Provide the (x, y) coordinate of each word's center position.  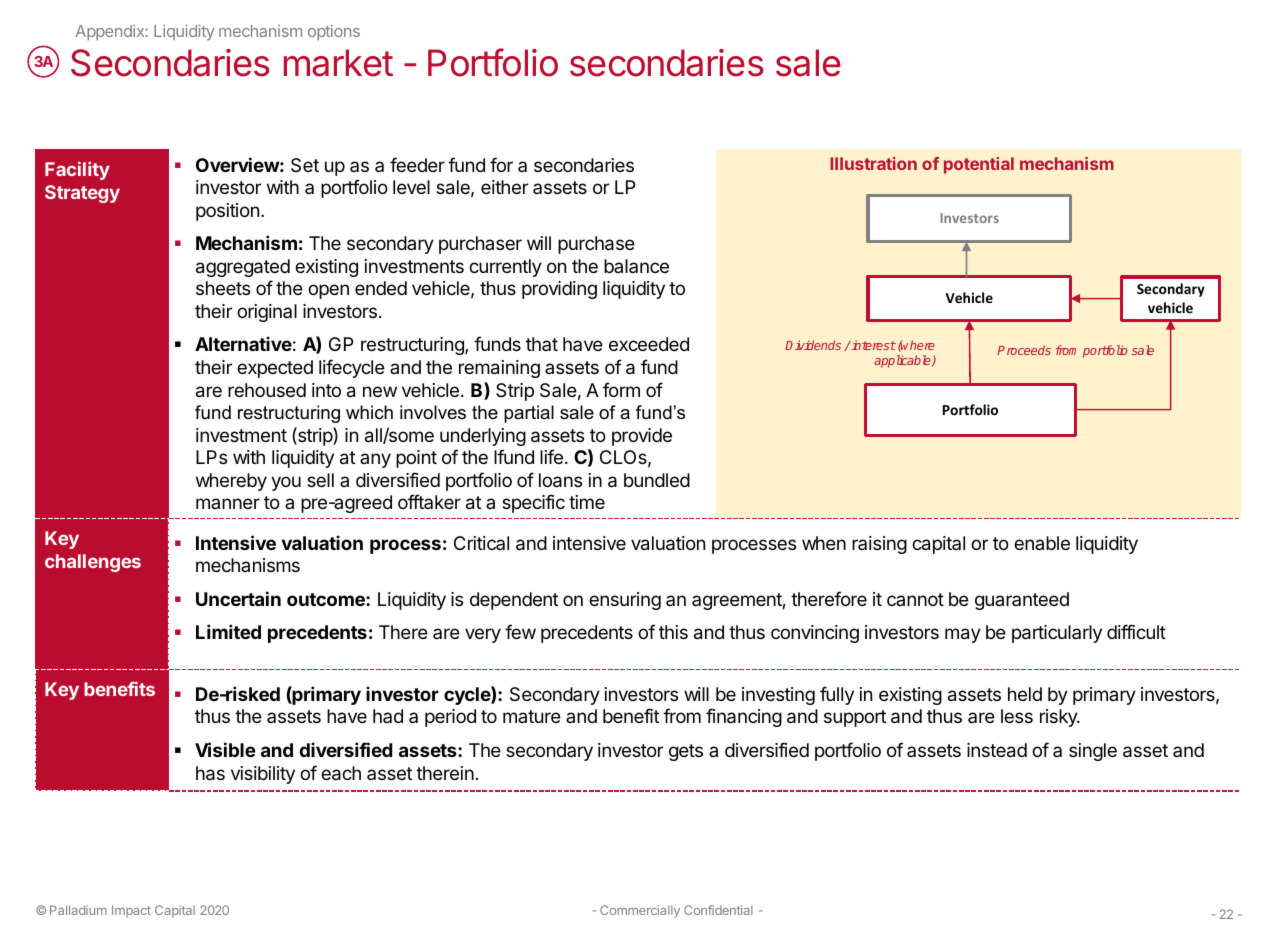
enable (1042, 543)
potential (979, 165)
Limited (228, 631)
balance (636, 266)
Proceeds (1024, 350)
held (1025, 694)
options (334, 32)
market (338, 63)
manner (228, 503)
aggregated (243, 268)
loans (560, 480)
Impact (131, 911)
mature (532, 716)
